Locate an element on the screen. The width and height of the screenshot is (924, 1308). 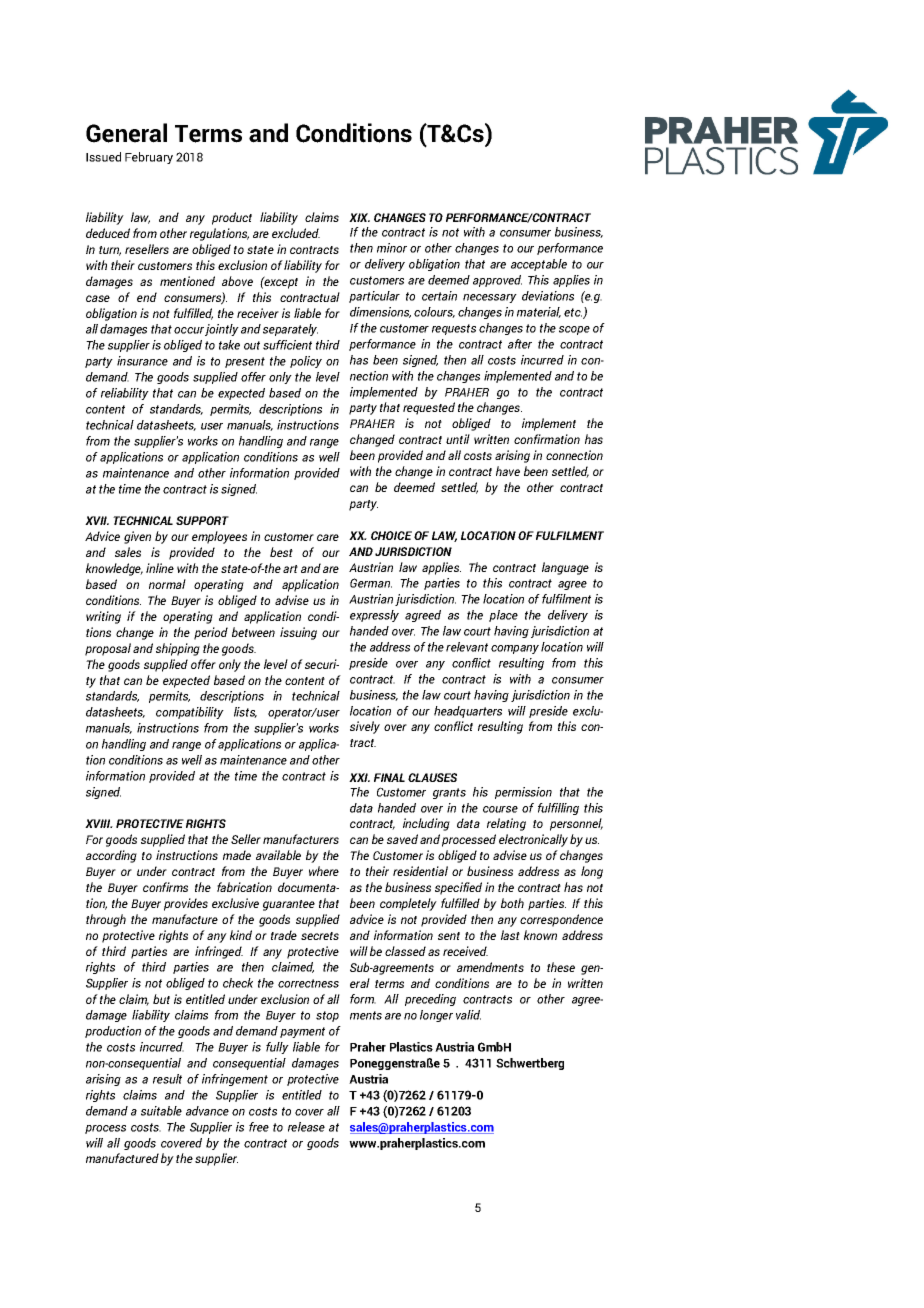
suitable is located at coordinates (161, 1111).
